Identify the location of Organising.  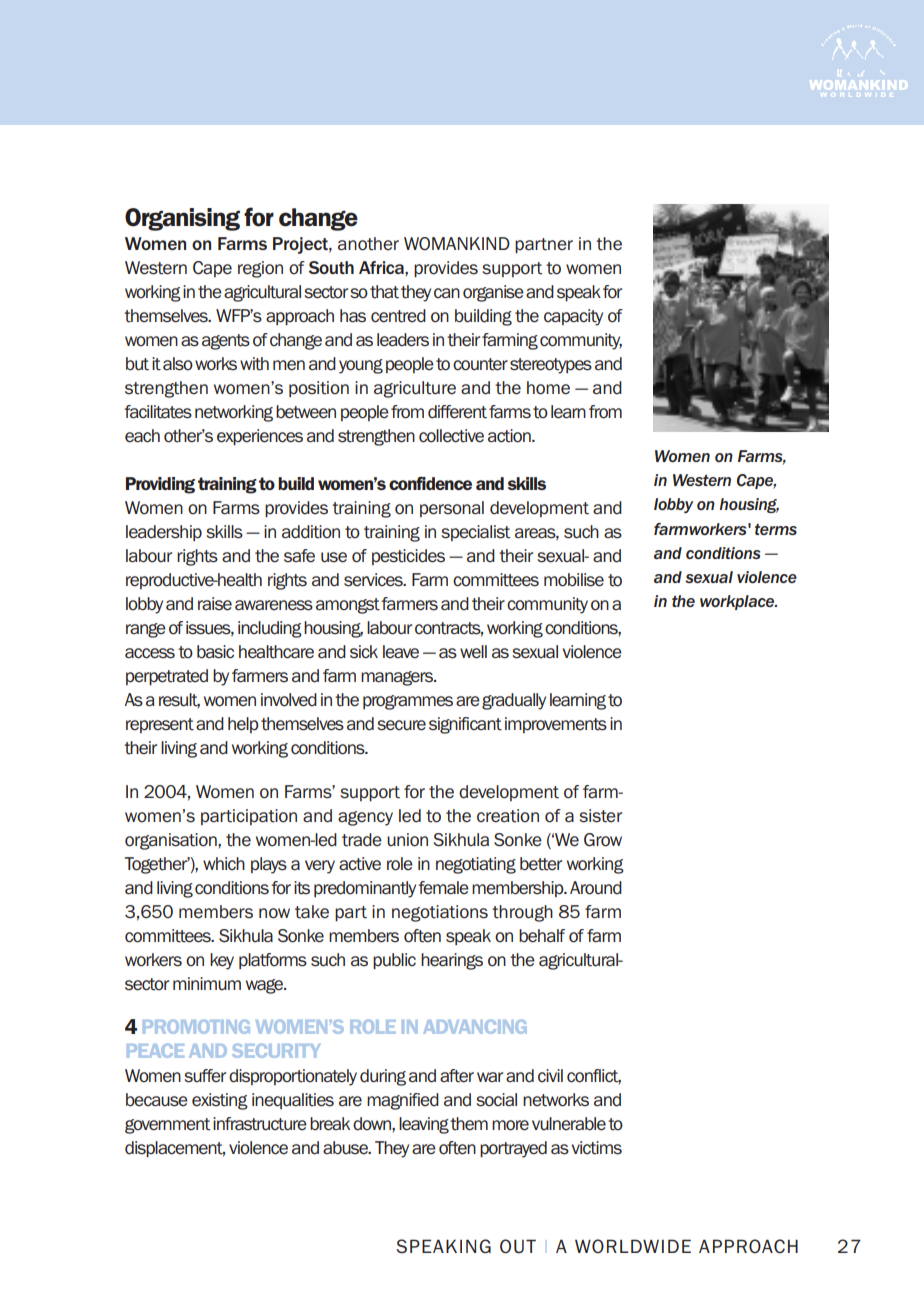
(182, 219).
